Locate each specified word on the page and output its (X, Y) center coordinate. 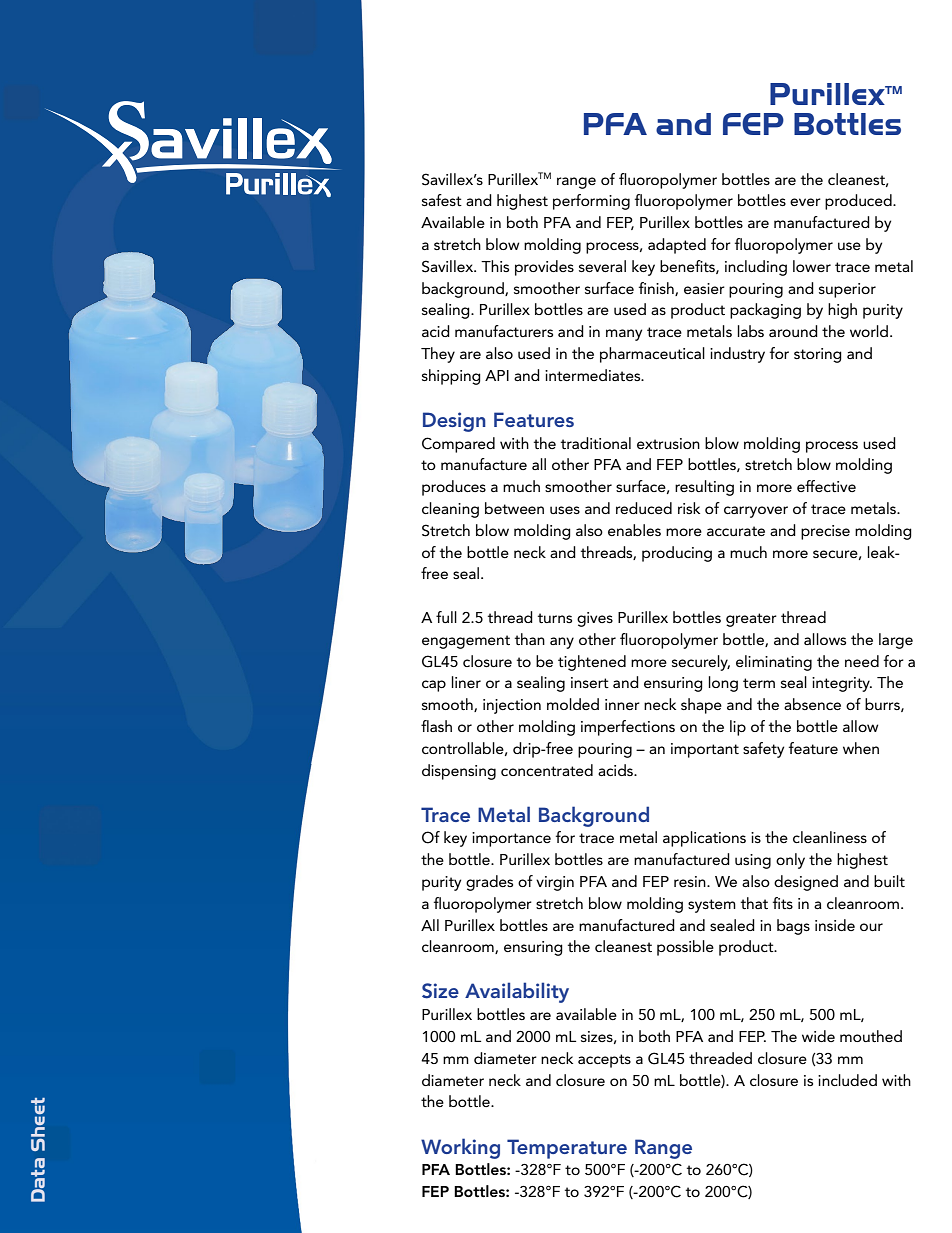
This (495, 266)
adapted (677, 246)
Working (460, 1148)
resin (691, 881)
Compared (458, 445)
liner (466, 682)
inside (835, 925)
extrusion (668, 443)
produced (859, 202)
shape (701, 706)
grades (489, 883)
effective (826, 486)
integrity (842, 684)
